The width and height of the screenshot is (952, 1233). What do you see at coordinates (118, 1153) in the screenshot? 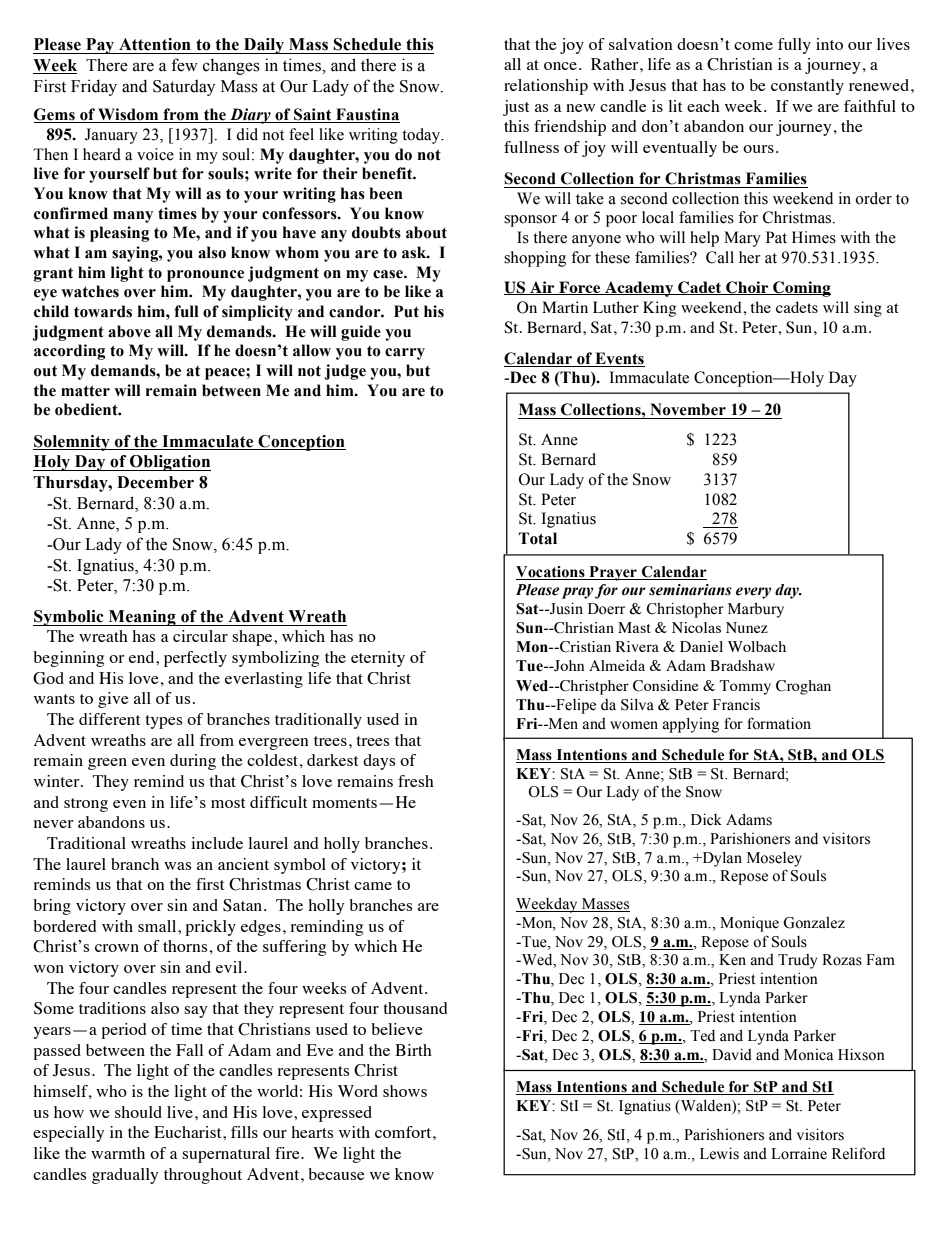
I see `warmth` at bounding box center [118, 1153].
